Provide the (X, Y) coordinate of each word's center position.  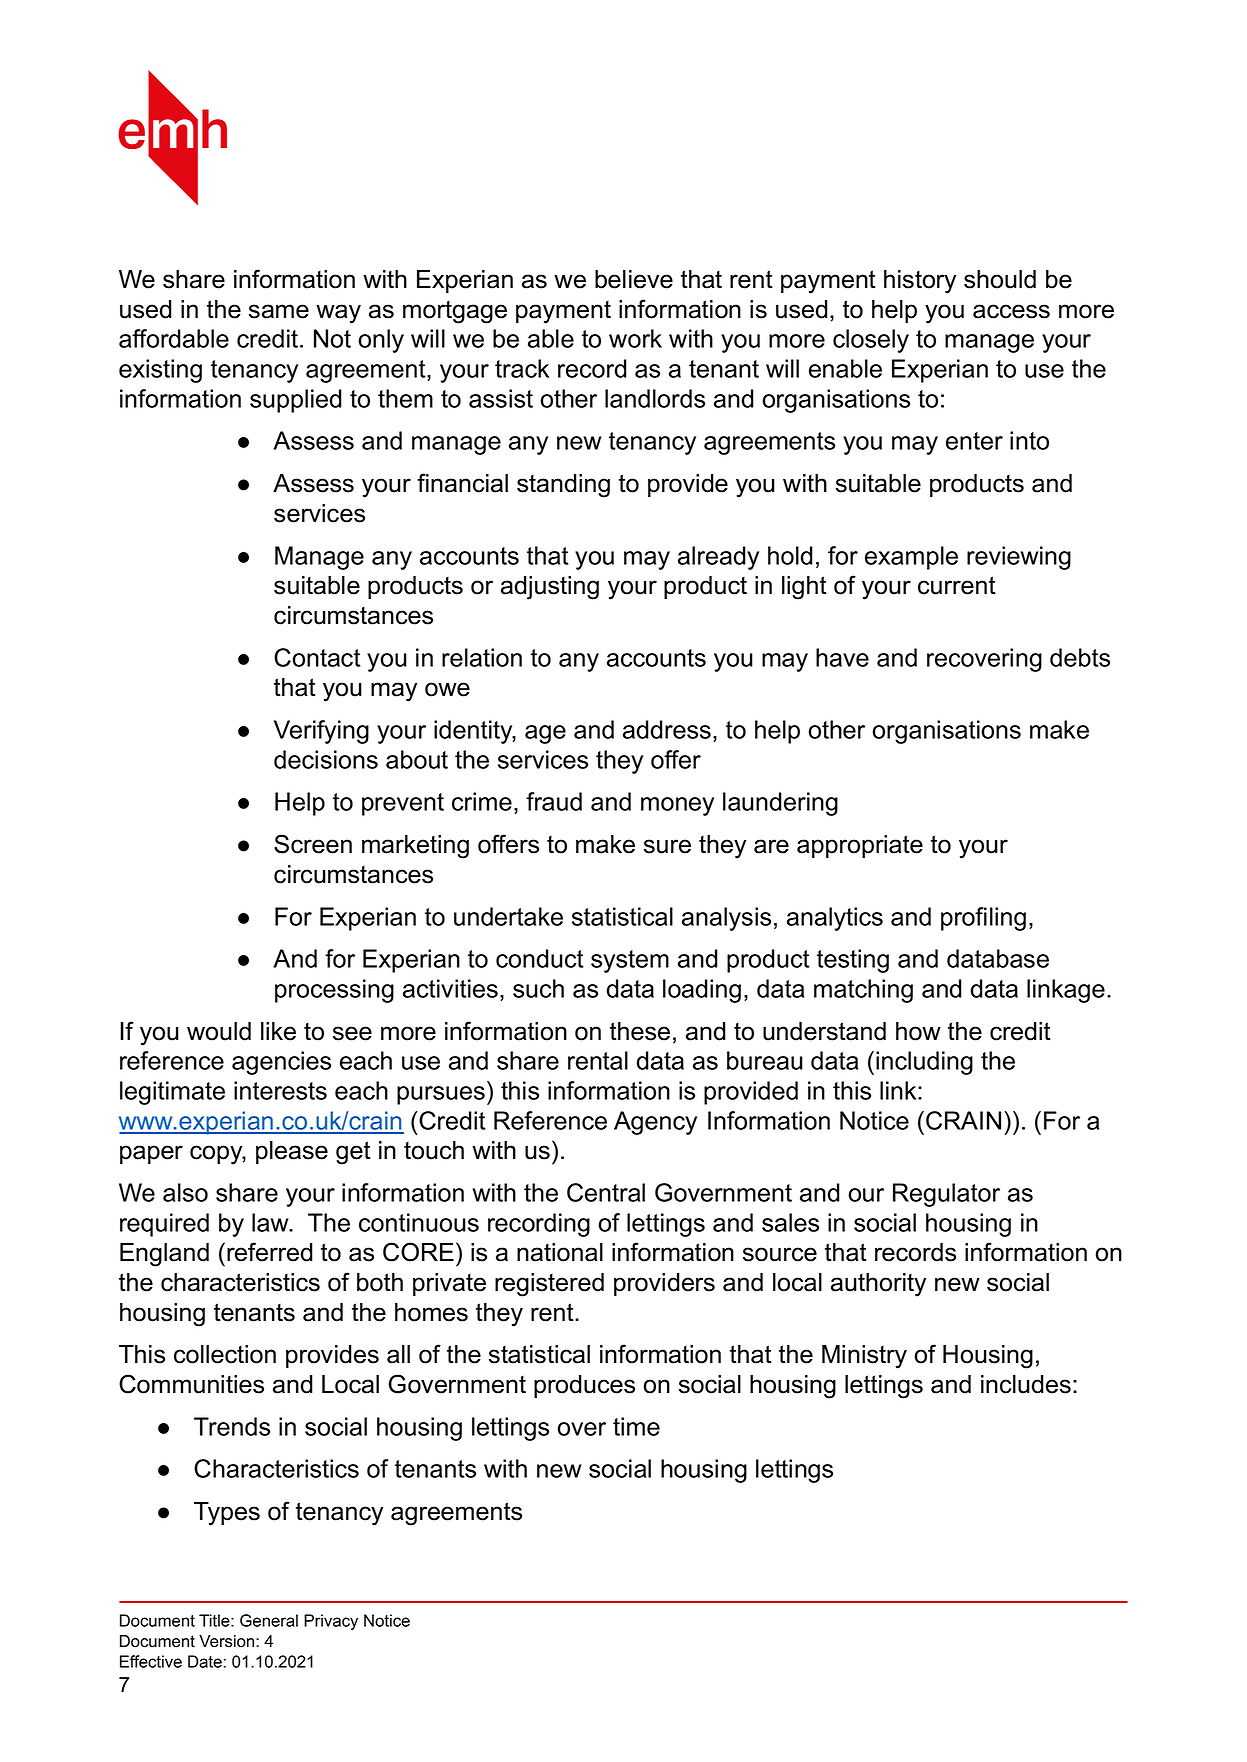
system (630, 961)
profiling (983, 919)
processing (334, 991)
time (636, 1426)
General (269, 1620)
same (279, 311)
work (635, 338)
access (1011, 311)
